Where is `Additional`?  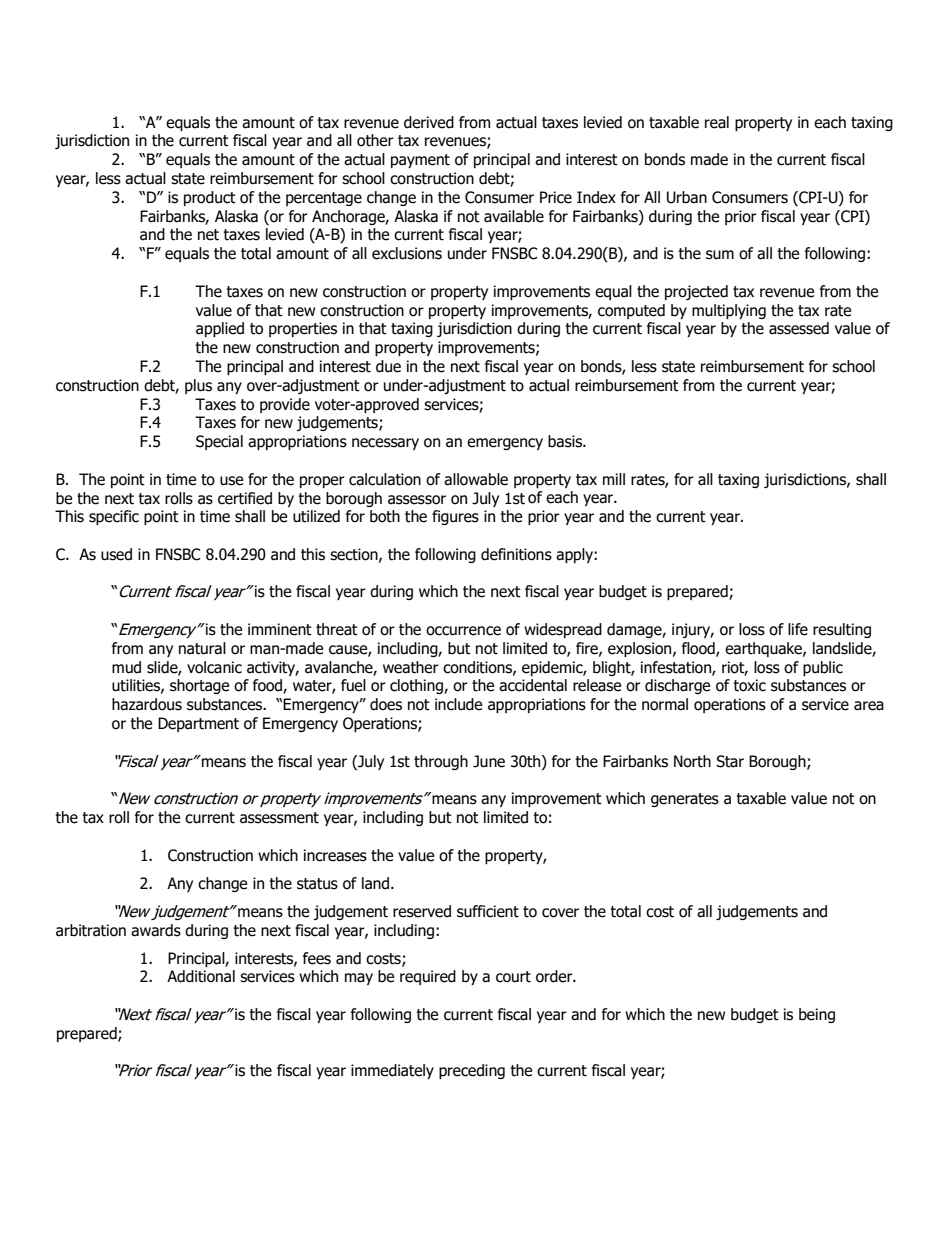
Additional is located at coordinates (201, 976).
